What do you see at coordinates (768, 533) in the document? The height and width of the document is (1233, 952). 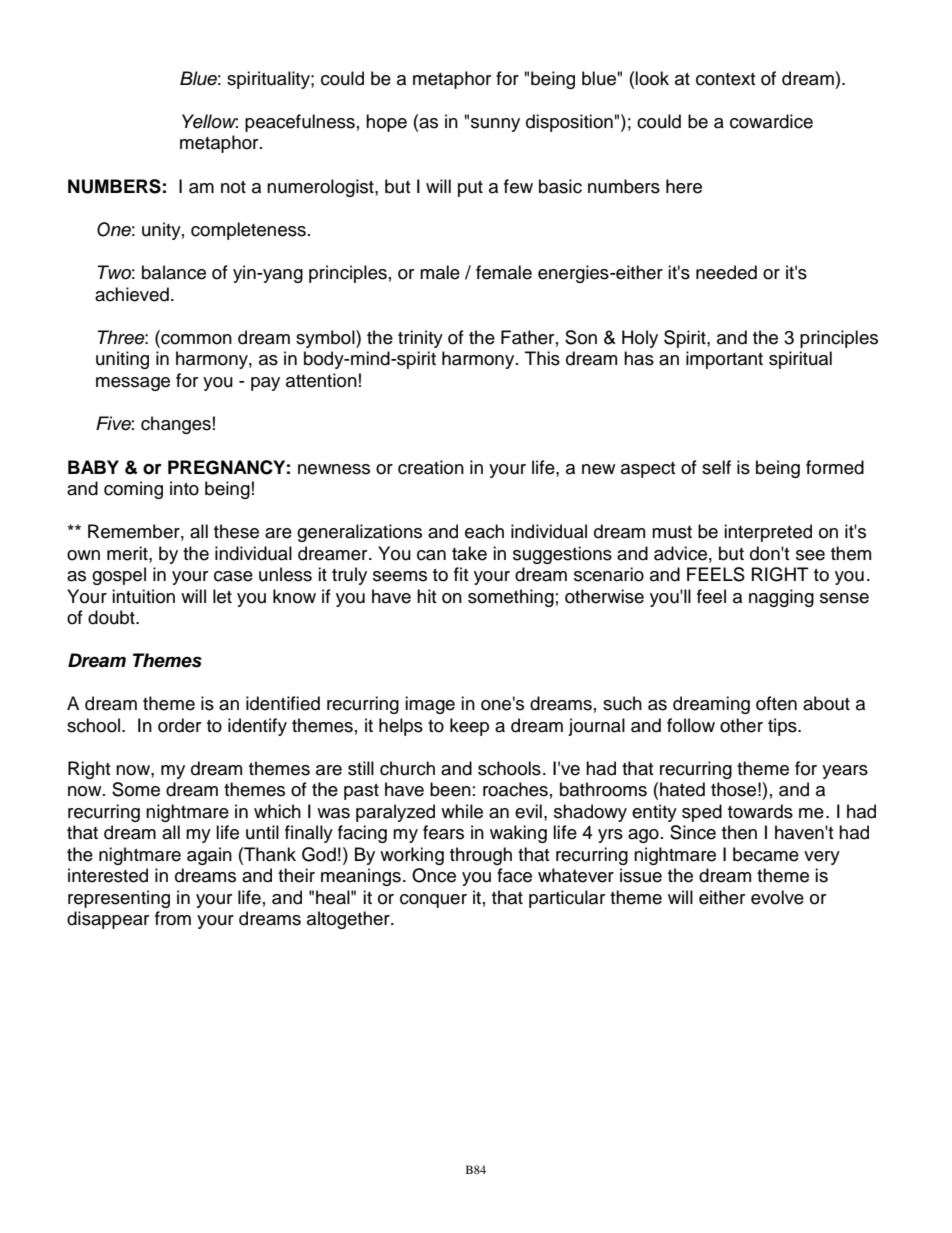 I see `interpreted` at bounding box center [768, 533].
